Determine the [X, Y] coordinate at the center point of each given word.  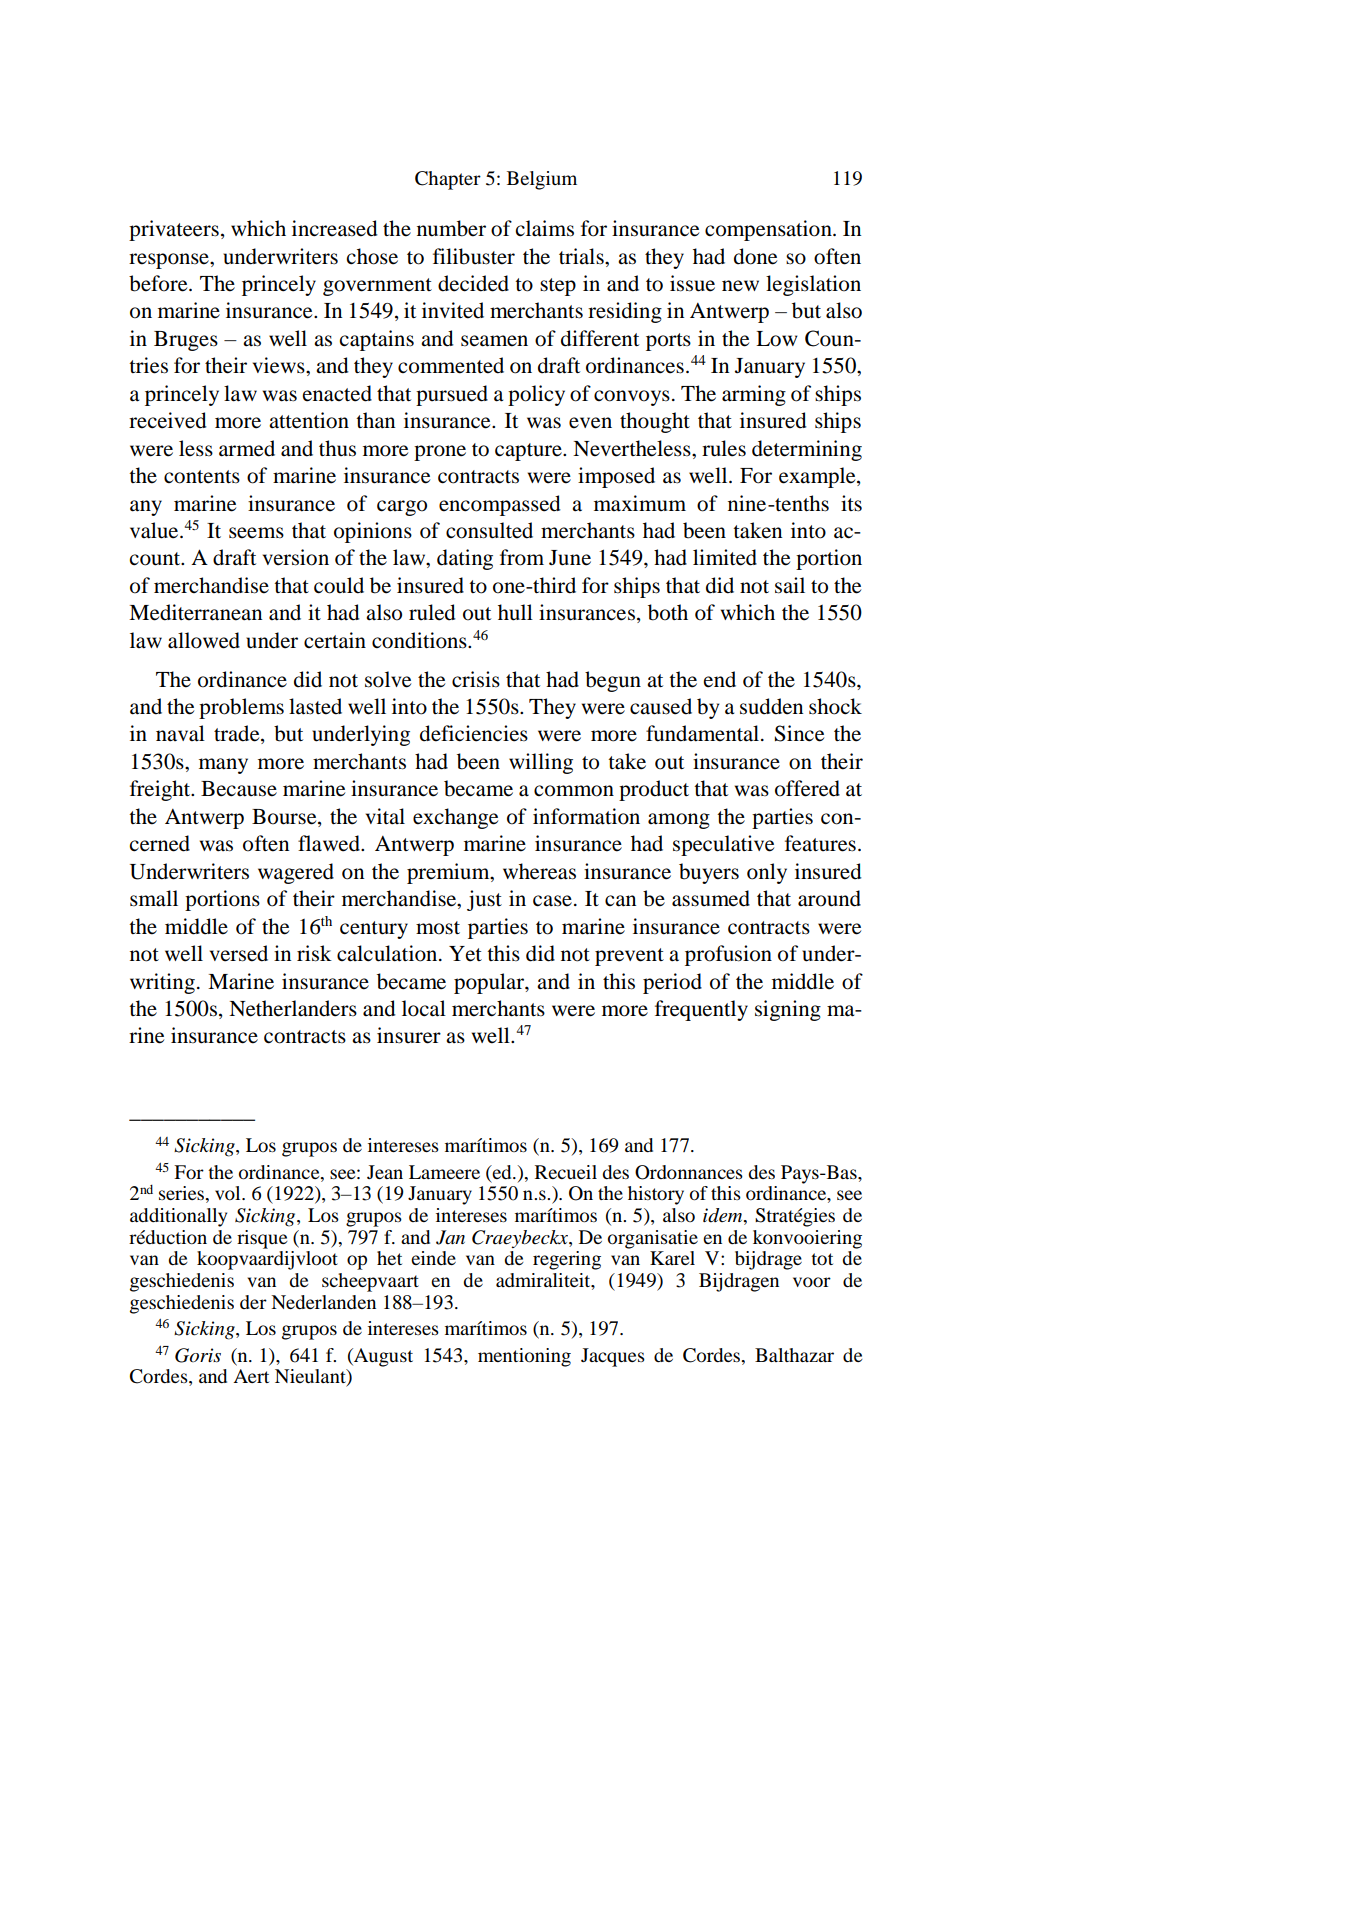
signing [788, 1010]
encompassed [500, 505]
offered [807, 788]
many [223, 766]
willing [541, 763]
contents [202, 477]
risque [262, 1239]
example [818, 477]
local [424, 1008]
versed [239, 953]
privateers [174, 230]
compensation [769, 230]
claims [545, 228]
